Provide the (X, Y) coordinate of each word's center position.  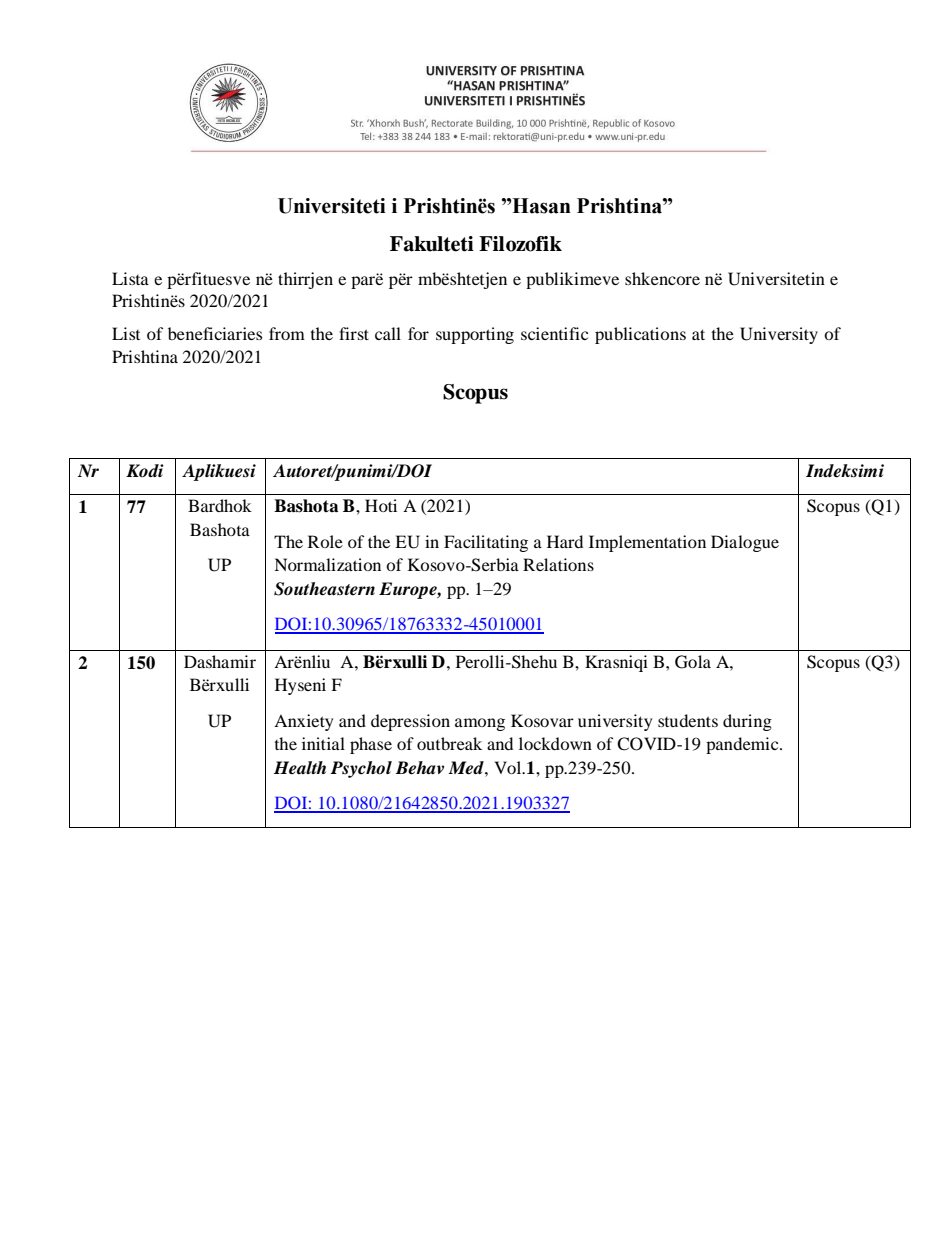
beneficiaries (215, 333)
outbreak (449, 743)
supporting (475, 335)
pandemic (743, 745)
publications (640, 335)
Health (300, 768)
